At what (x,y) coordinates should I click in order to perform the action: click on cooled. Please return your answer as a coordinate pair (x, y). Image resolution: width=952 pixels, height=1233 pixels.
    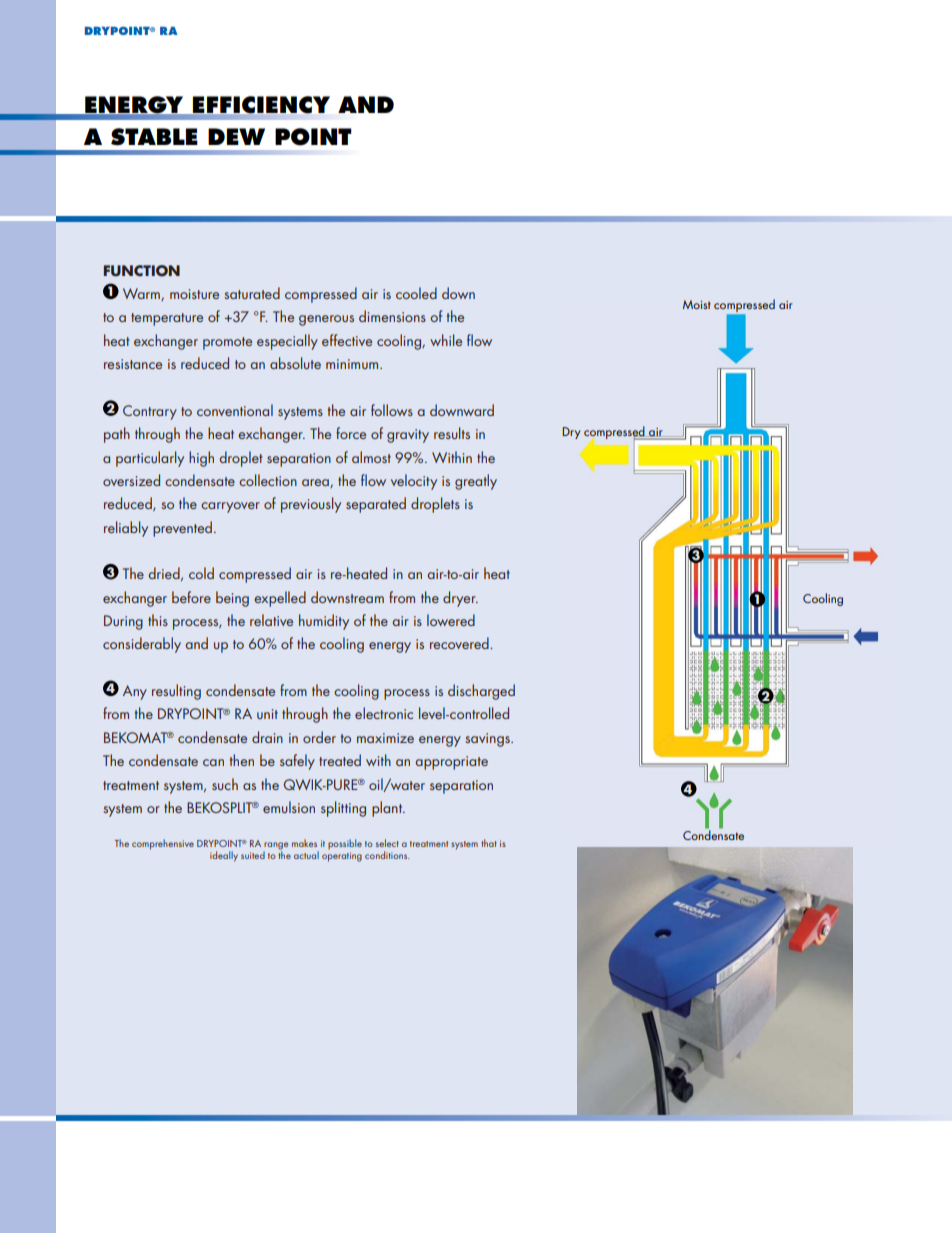
    Looking at the image, I should click on (416, 293).
